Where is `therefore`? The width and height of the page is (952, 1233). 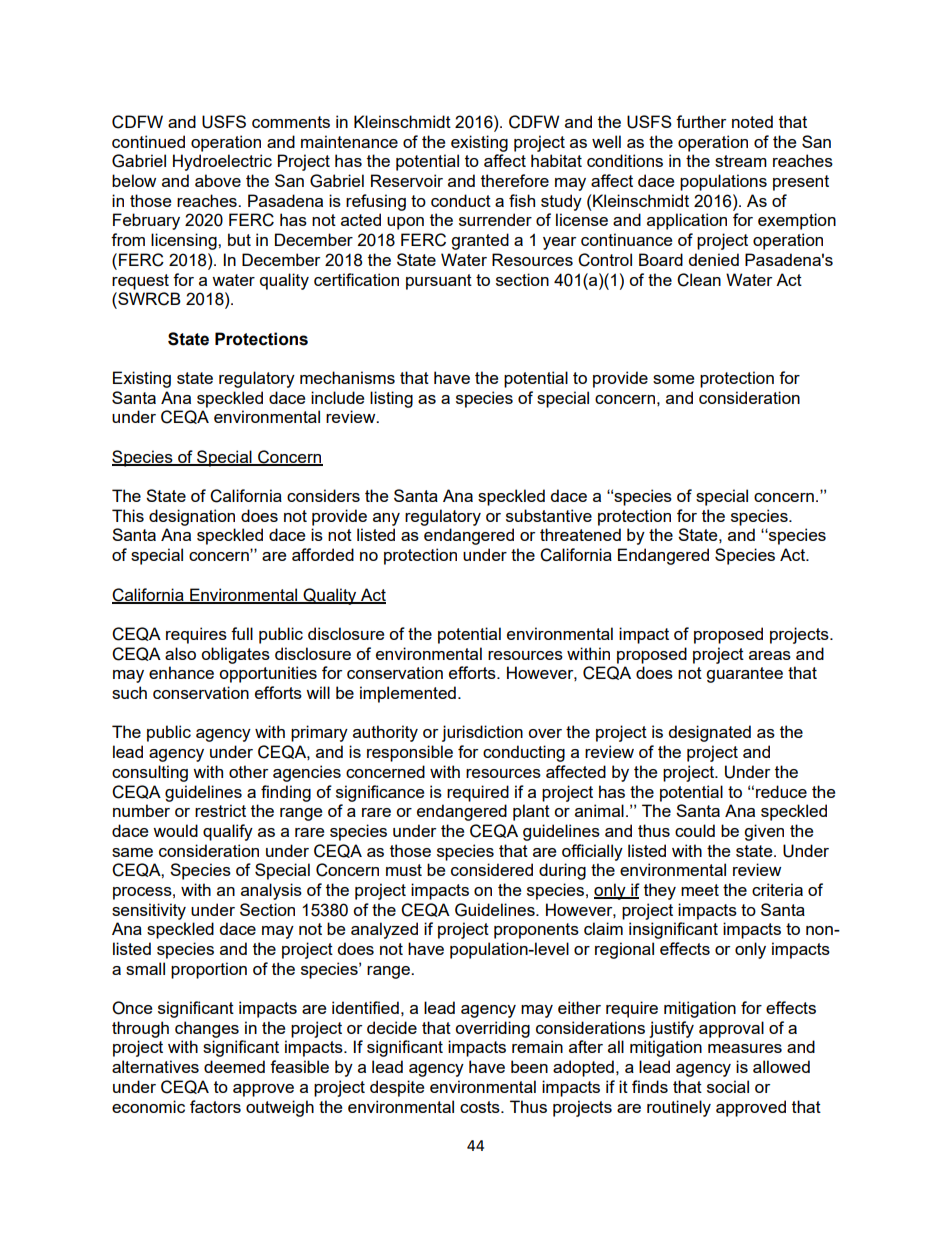 therefore is located at coordinates (515, 180).
